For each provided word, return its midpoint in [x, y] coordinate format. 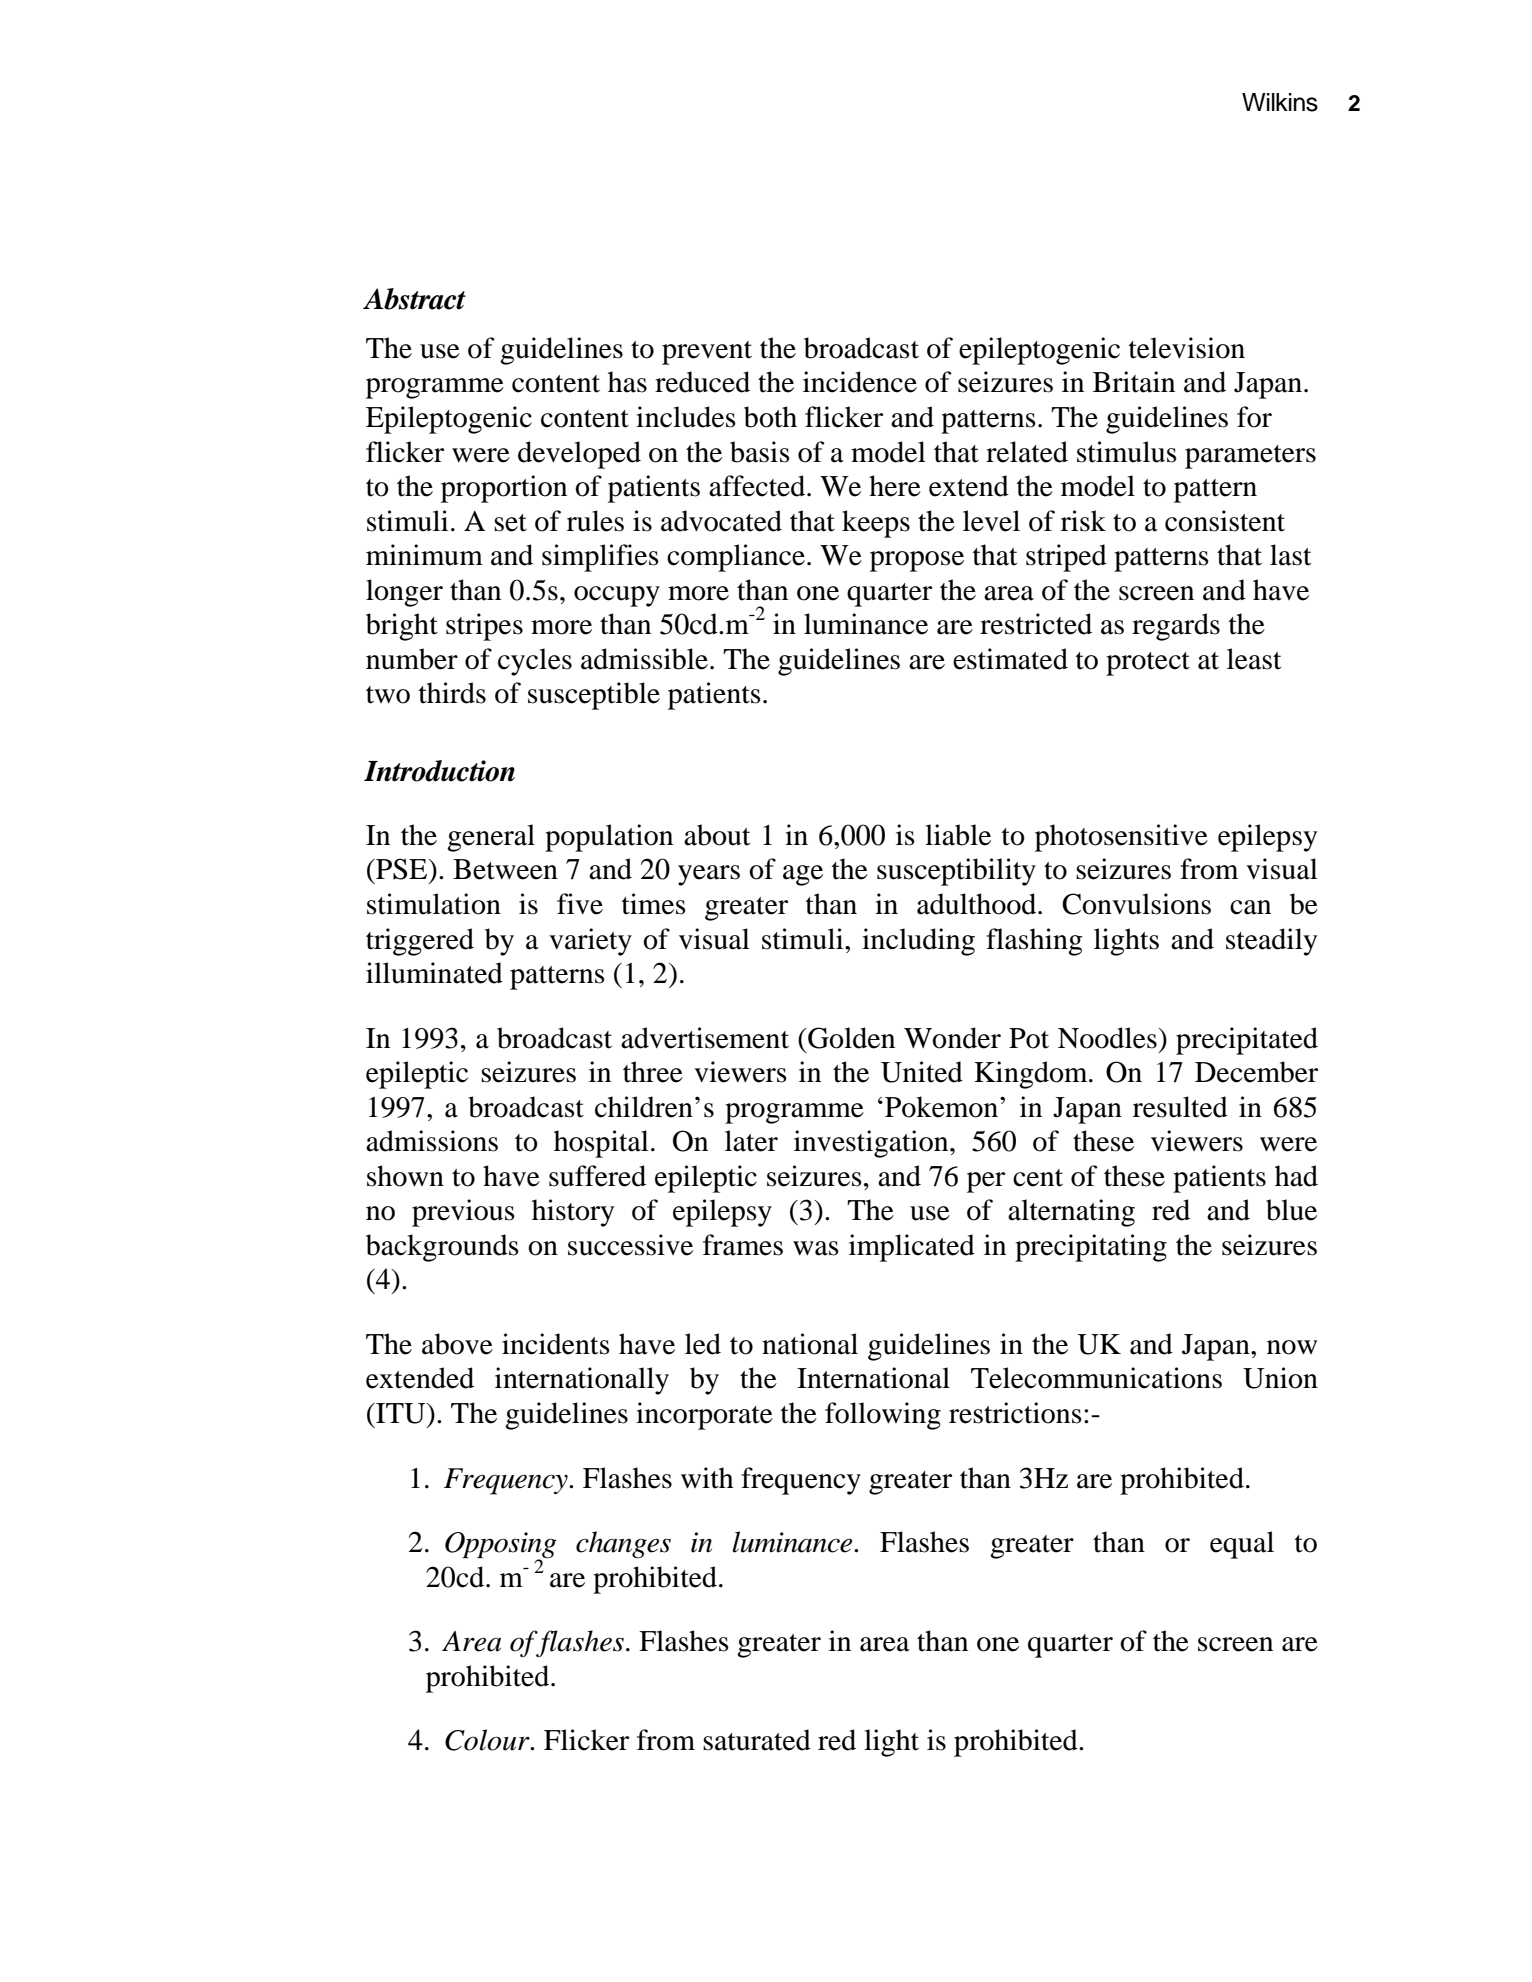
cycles [535, 662]
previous [463, 1213]
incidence [860, 382]
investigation [872, 1144]
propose [917, 561]
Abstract [414, 299]
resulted [1180, 1107]
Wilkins [1280, 102]
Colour [488, 1740]
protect [1148, 664]
